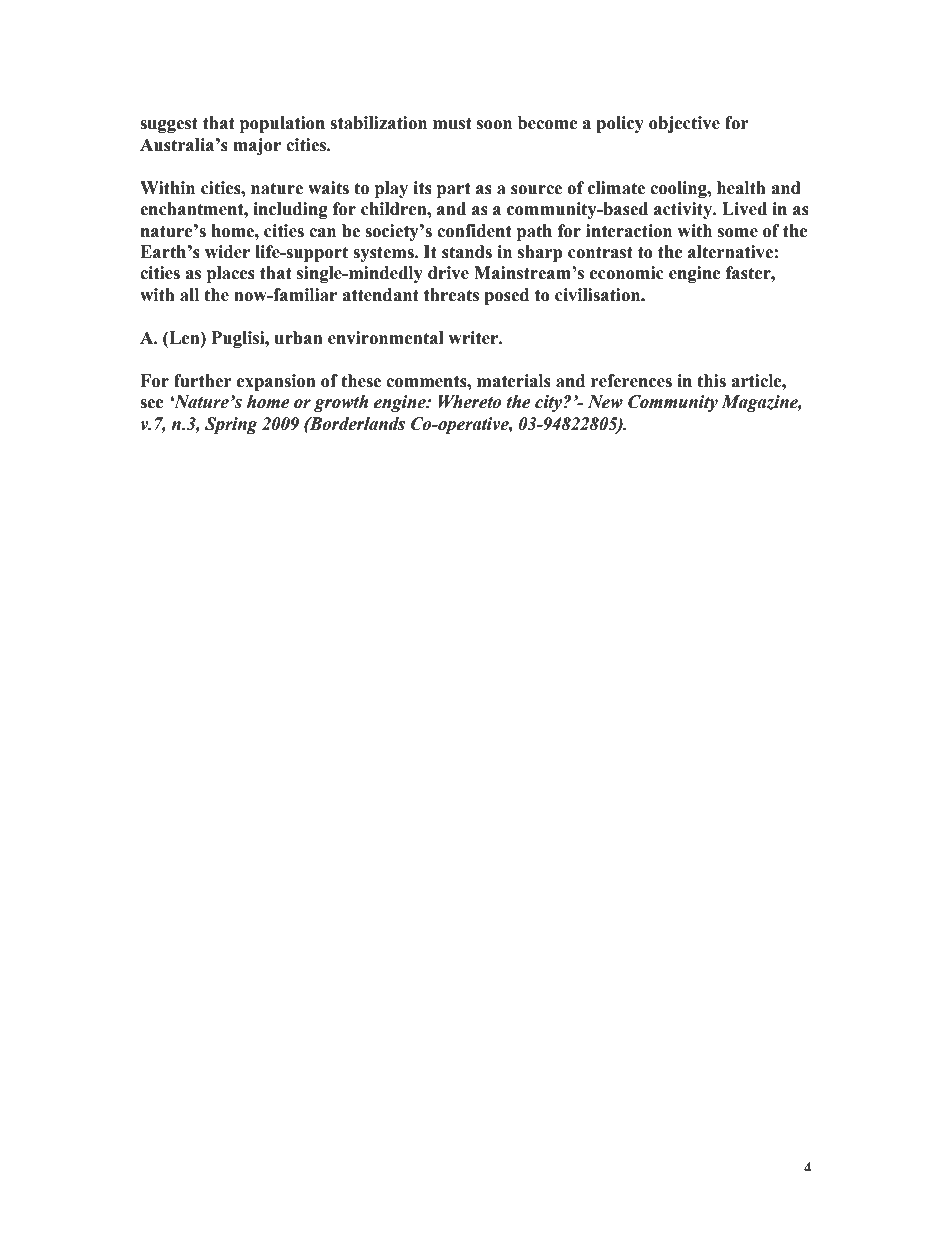  I want to click on places, so click(231, 274).
